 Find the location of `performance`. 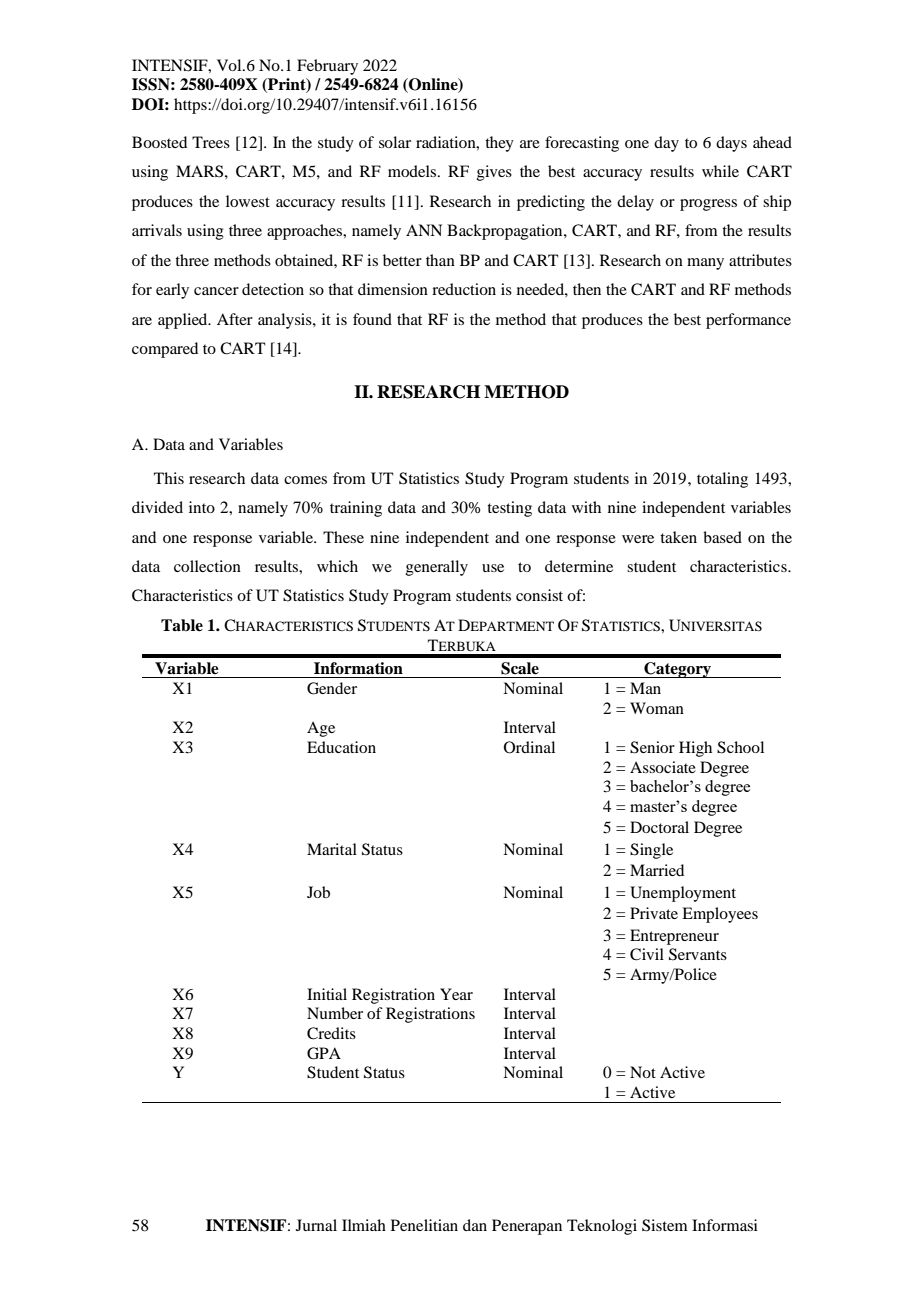

performance is located at coordinates (748, 321).
